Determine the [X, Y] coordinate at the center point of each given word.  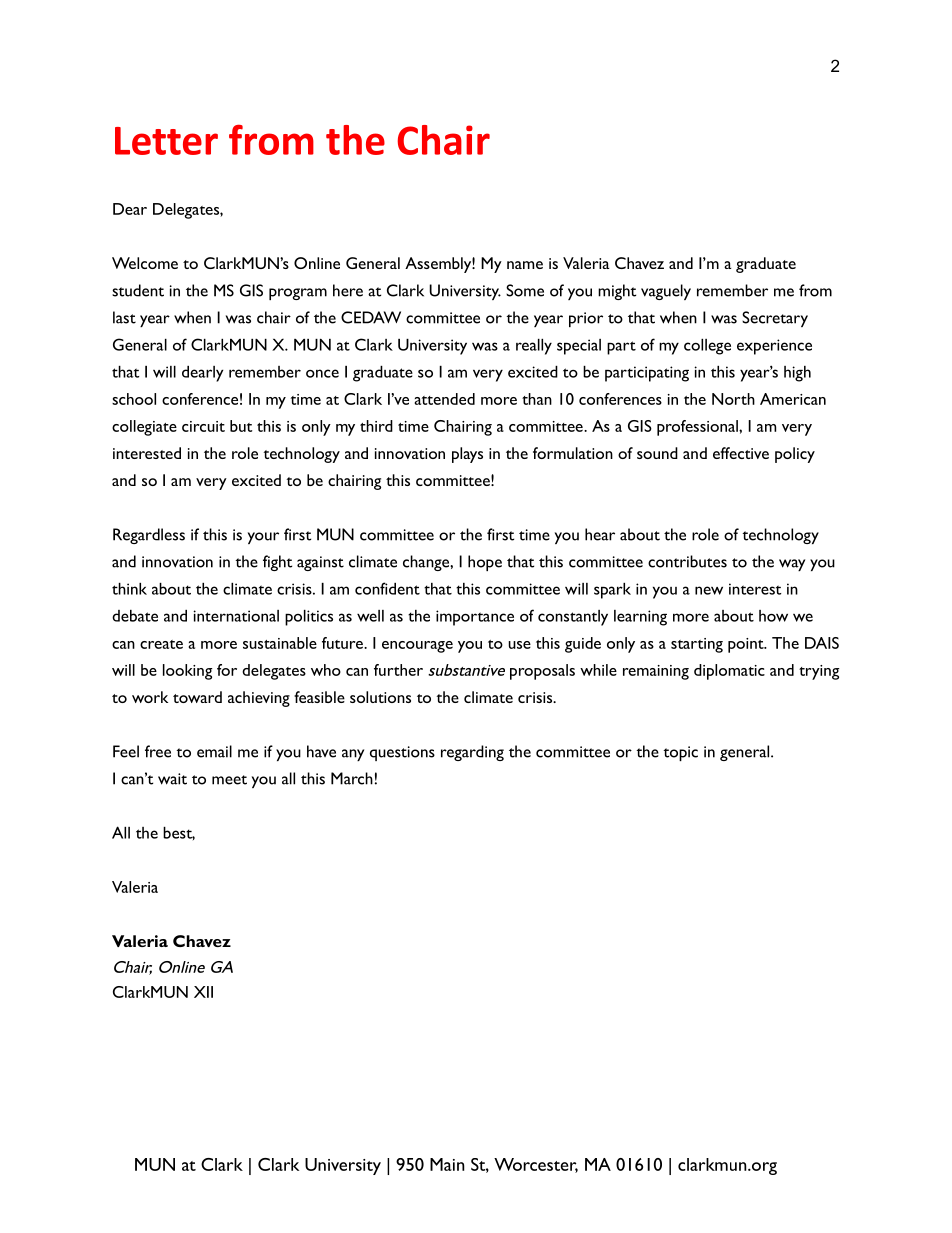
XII [203, 992]
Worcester [536, 1165]
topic [680, 753]
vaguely [666, 292]
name [525, 265]
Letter [166, 141]
